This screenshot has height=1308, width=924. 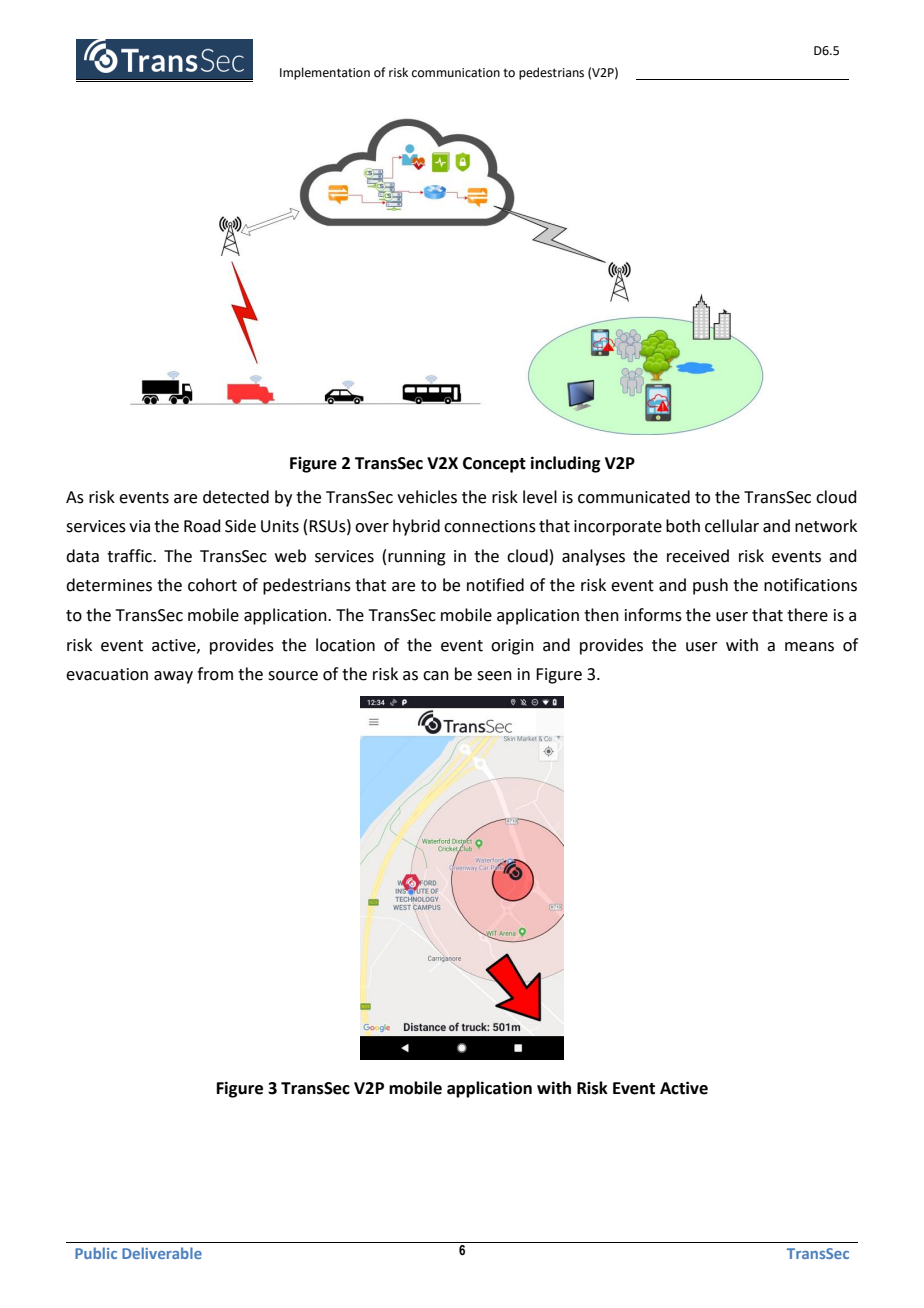 I want to click on including, so click(x=565, y=464).
